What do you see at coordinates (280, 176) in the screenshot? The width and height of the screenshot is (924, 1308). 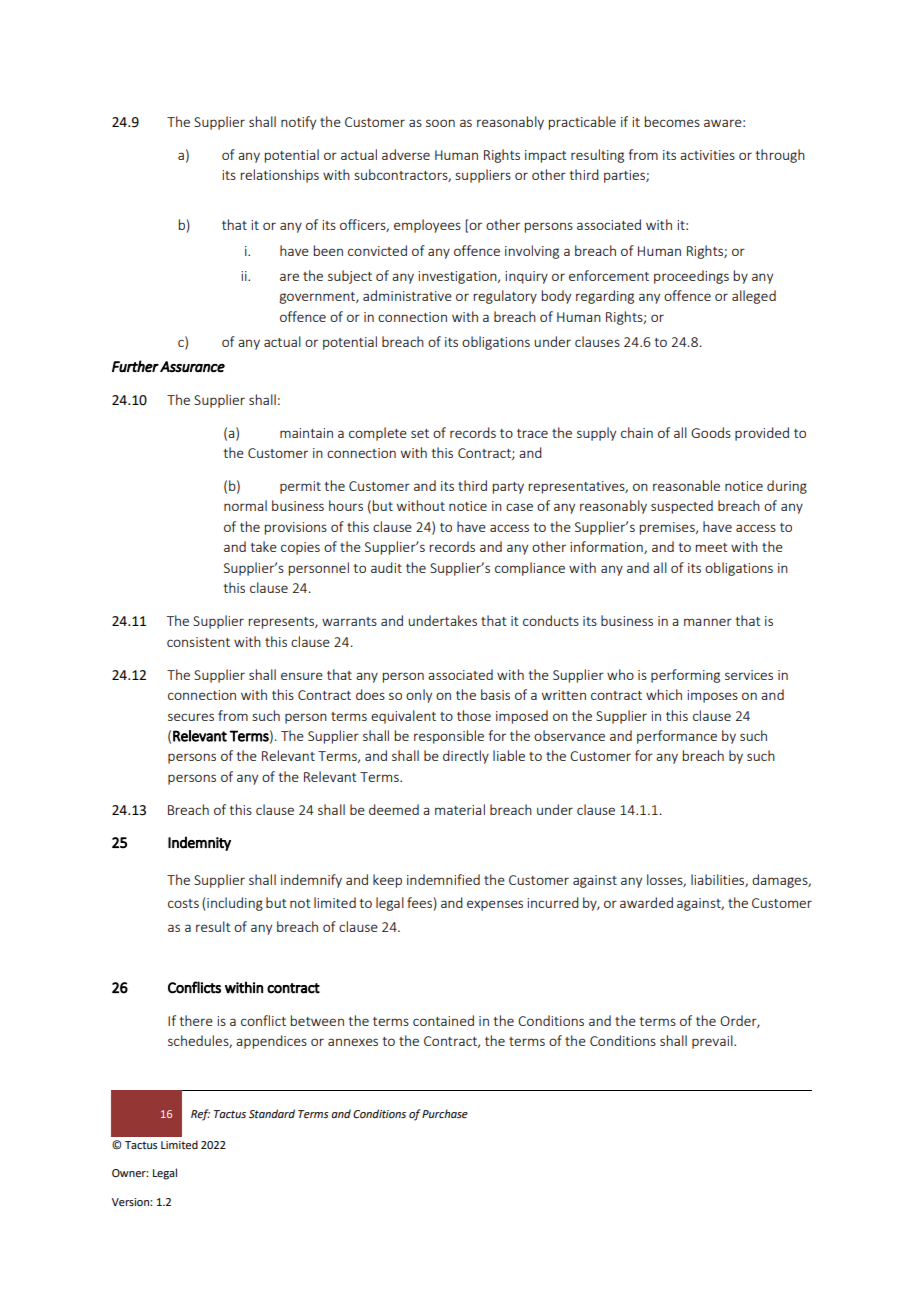 I see `relationships` at bounding box center [280, 176].
